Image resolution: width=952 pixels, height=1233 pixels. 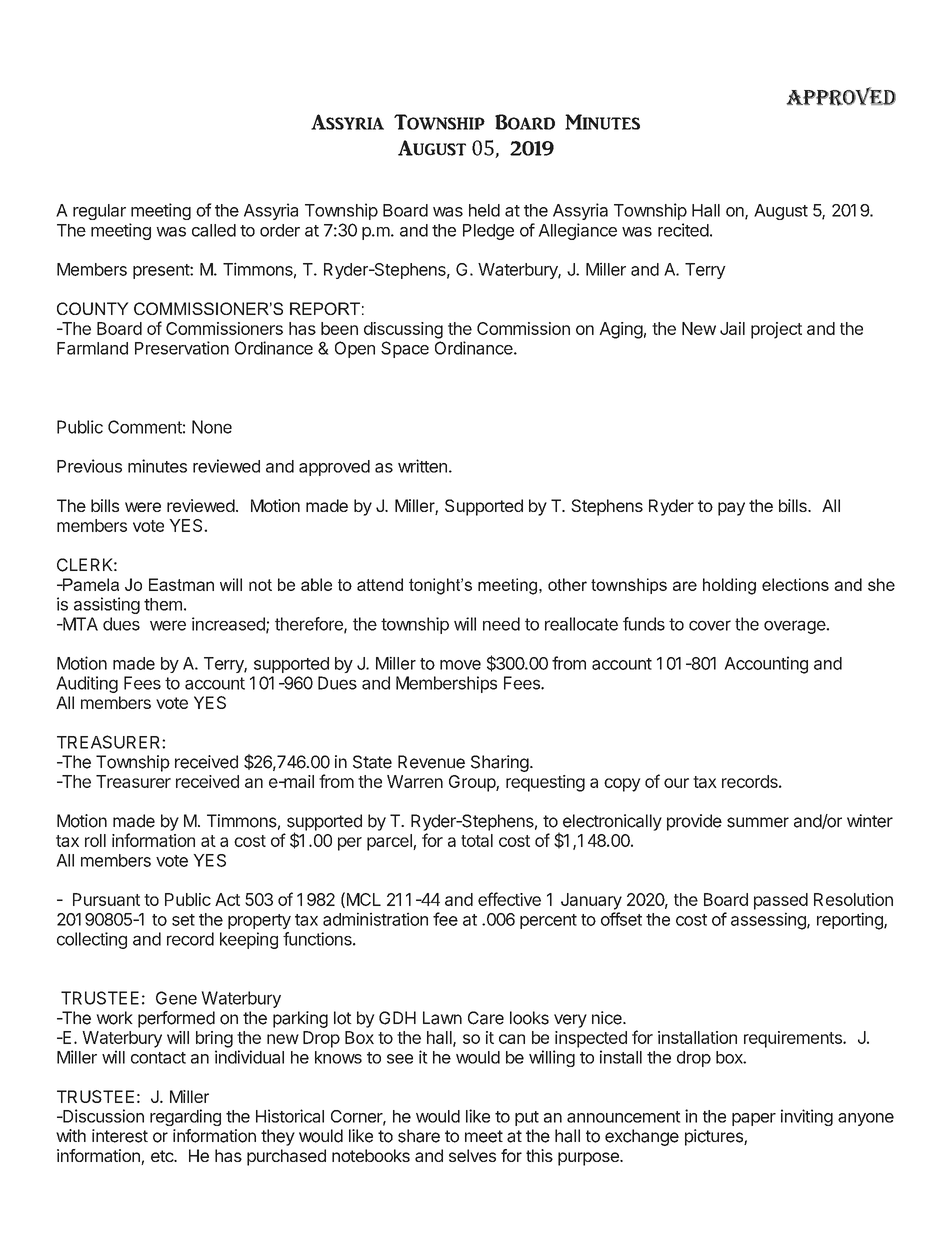 I want to click on Pledge, so click(x=488, y=232).
